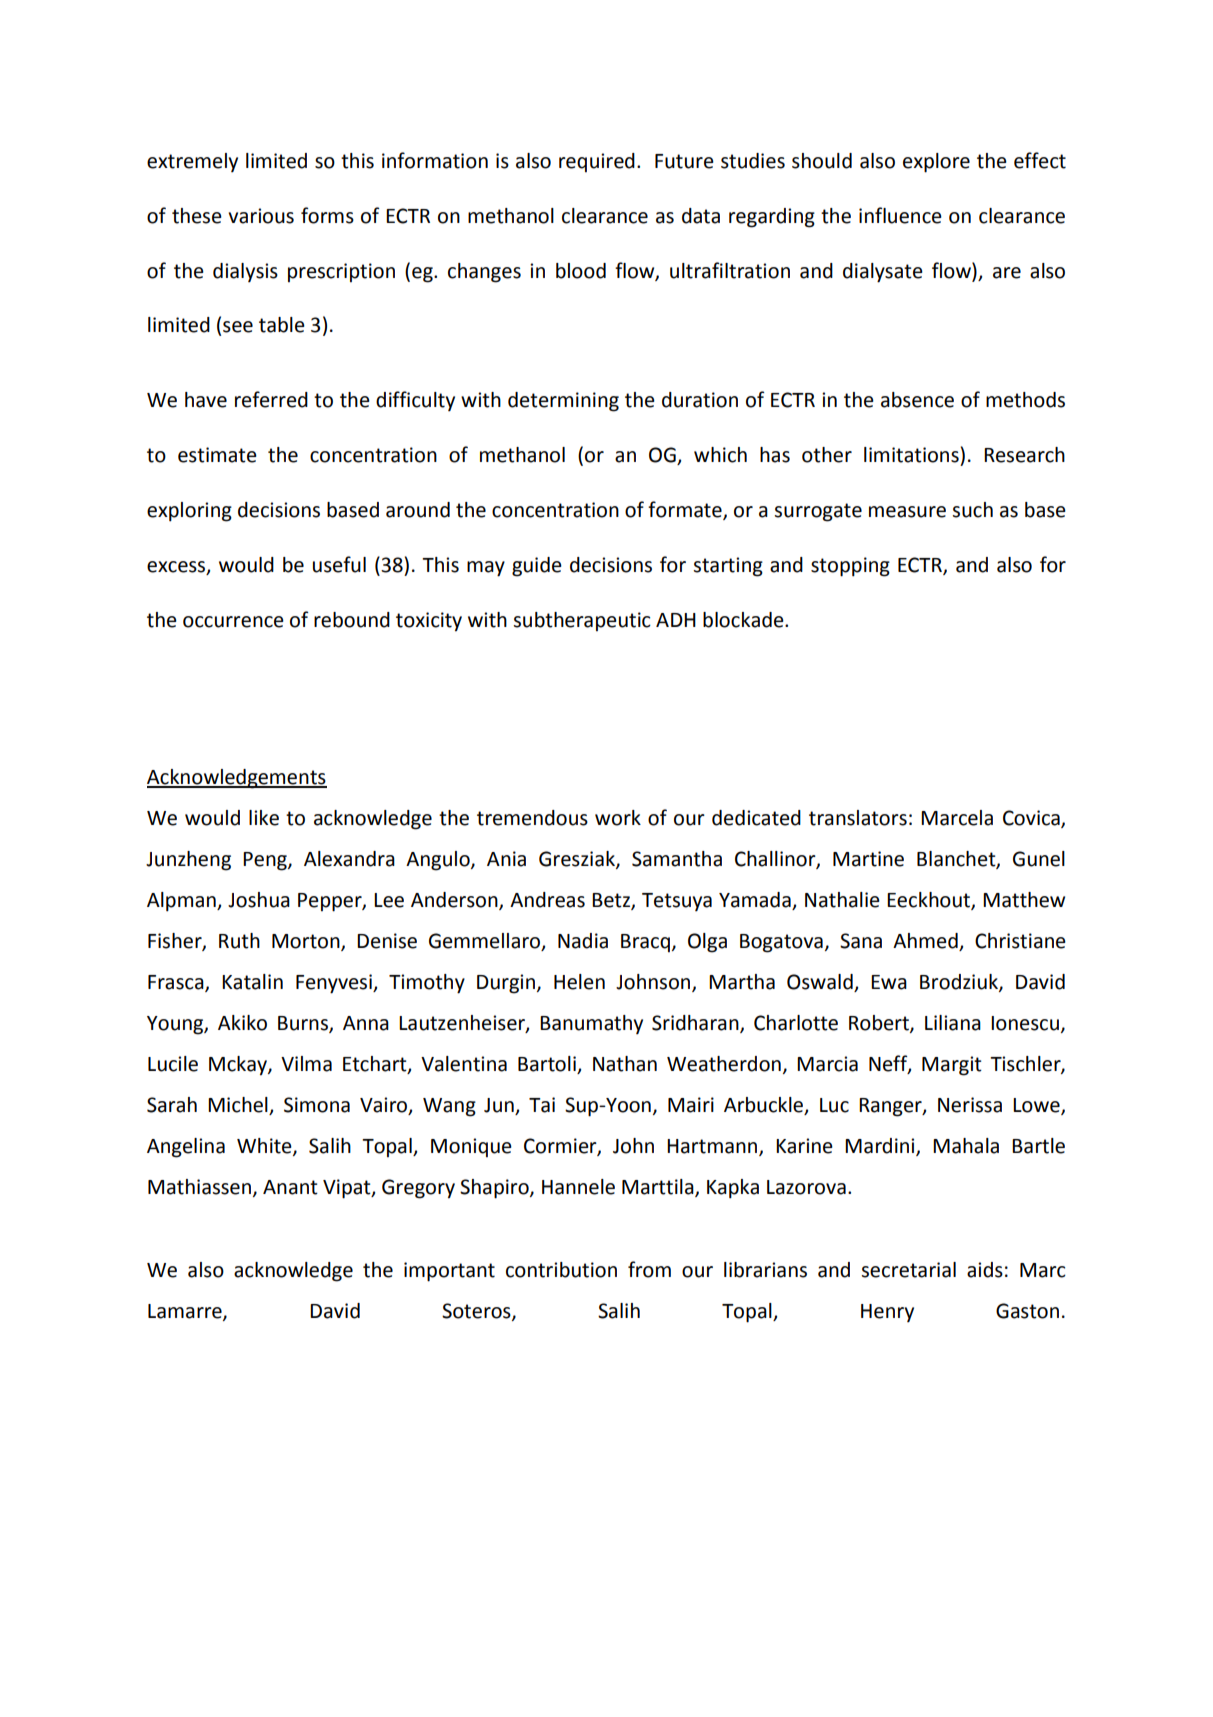 The image size is (1213, 1717). I want to click on guide, so click(537, 567).
